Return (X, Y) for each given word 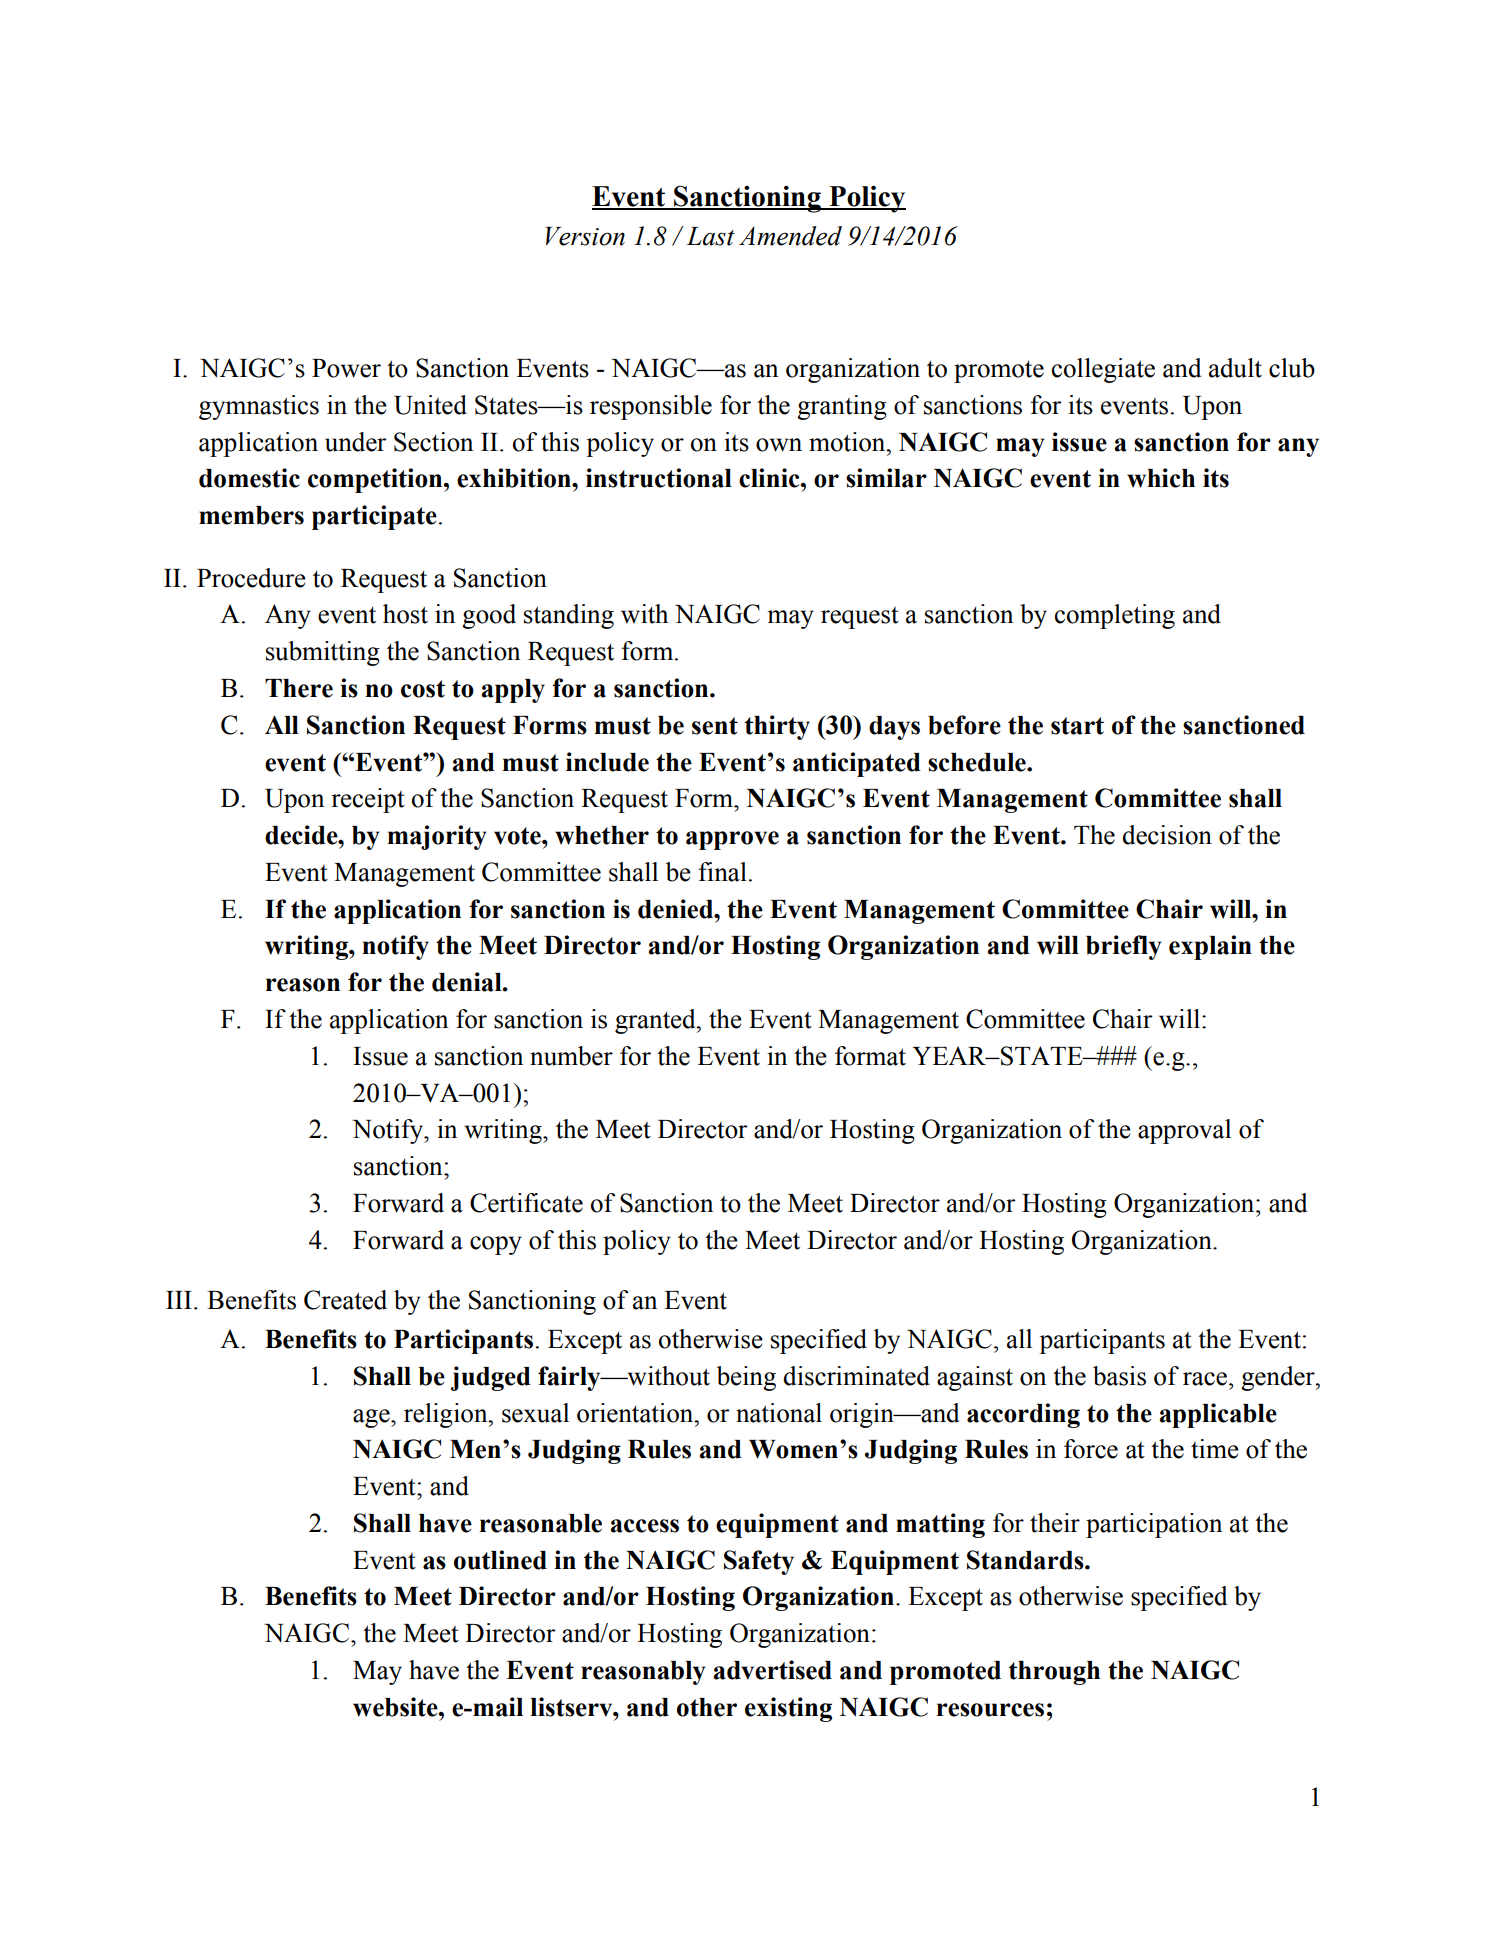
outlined (500, 1560)
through (1054, 1673)
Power (346, 368)
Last (710, 236)
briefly (1124, 947)
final (722, 872)
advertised (773, 1670)
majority (437, 837)
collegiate (1103, 370)
